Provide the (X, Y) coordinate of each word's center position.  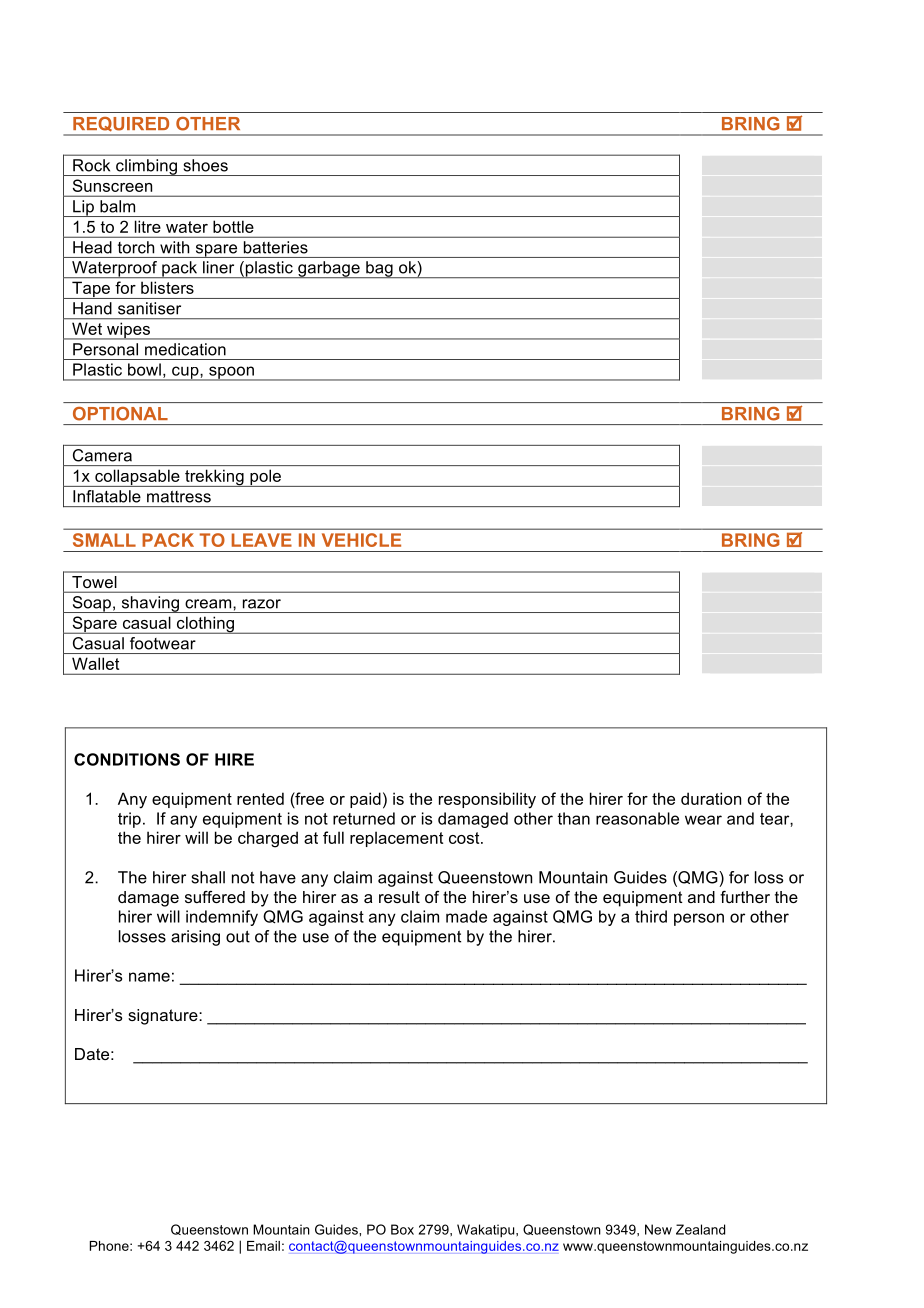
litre (147, 227)
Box (402, 1229)
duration (711, 798)
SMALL (104, 540)
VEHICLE (361, 540)
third (651, 916)
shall (208, 877)
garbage (329, 269)
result (399, 897)
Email (263, 1246)
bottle (233, 227)
